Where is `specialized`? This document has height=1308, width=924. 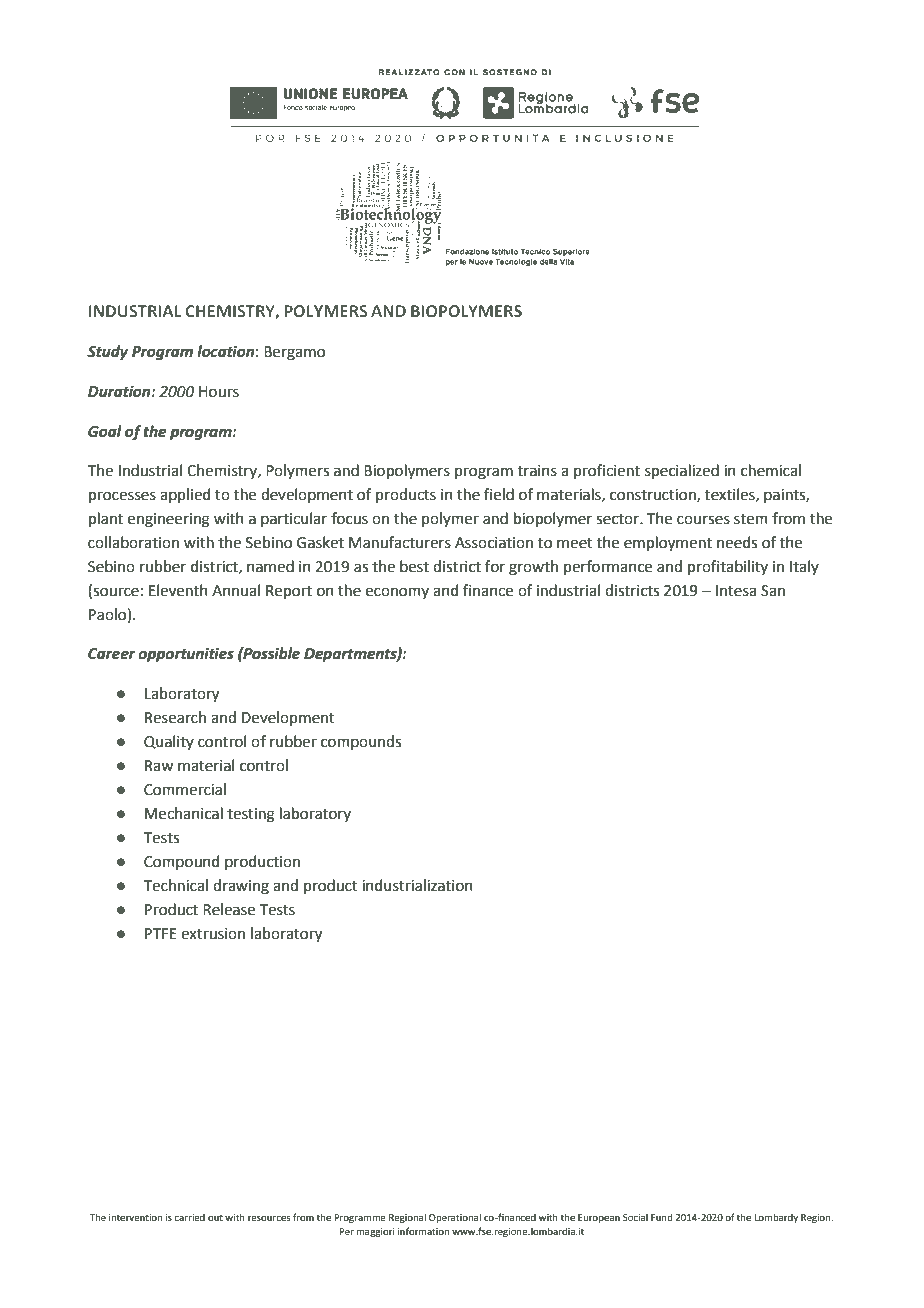 specialized is located at coordinates (682, 471).
